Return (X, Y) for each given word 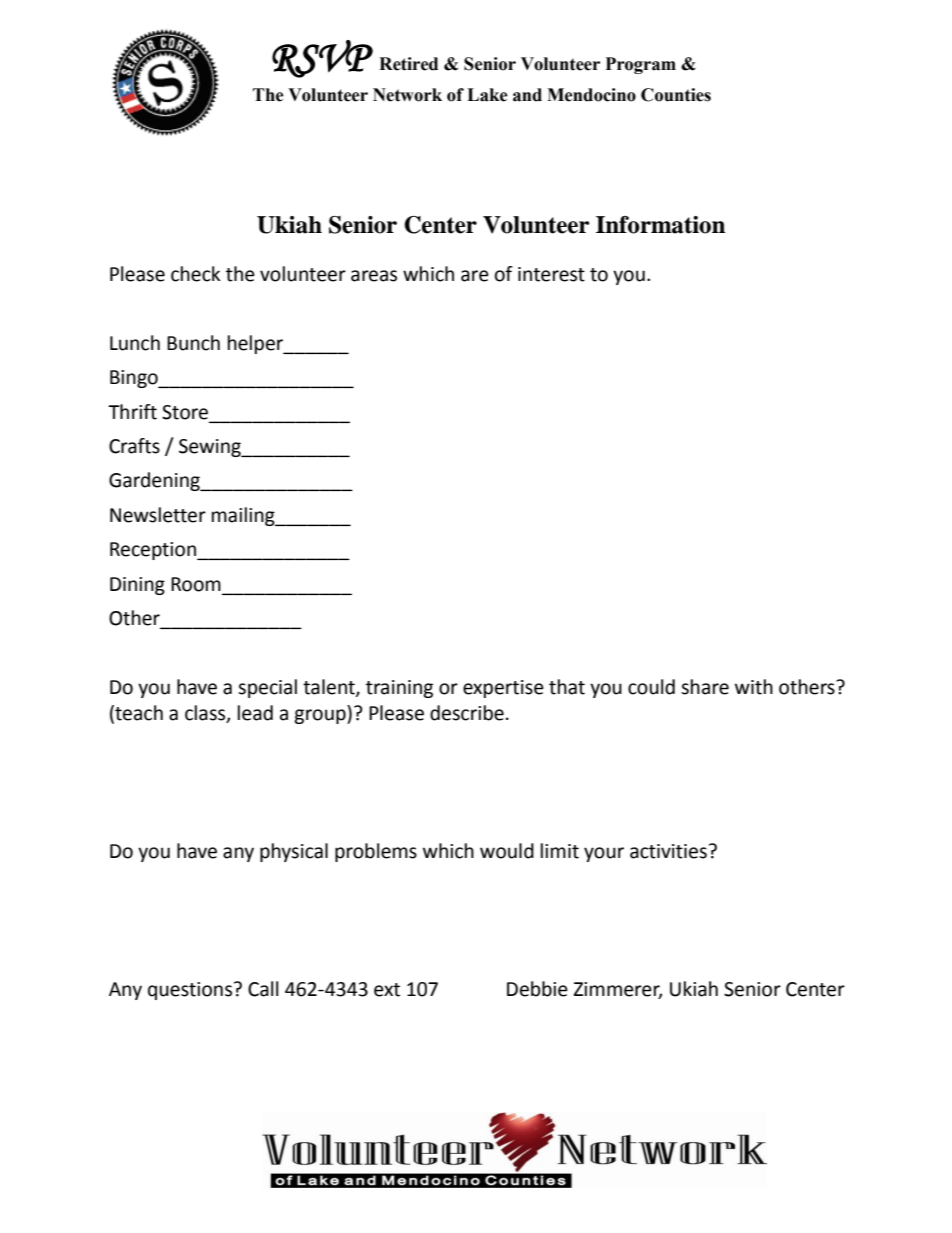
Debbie (537, 989)
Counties (676, 95)
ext (387, 990)
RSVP (322, 59)
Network (407, 95)
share (705, 687)
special (267, 688)
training (399, 689)
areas (374, 276)
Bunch (193, 343)
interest (551, 274)
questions (191, 991)
